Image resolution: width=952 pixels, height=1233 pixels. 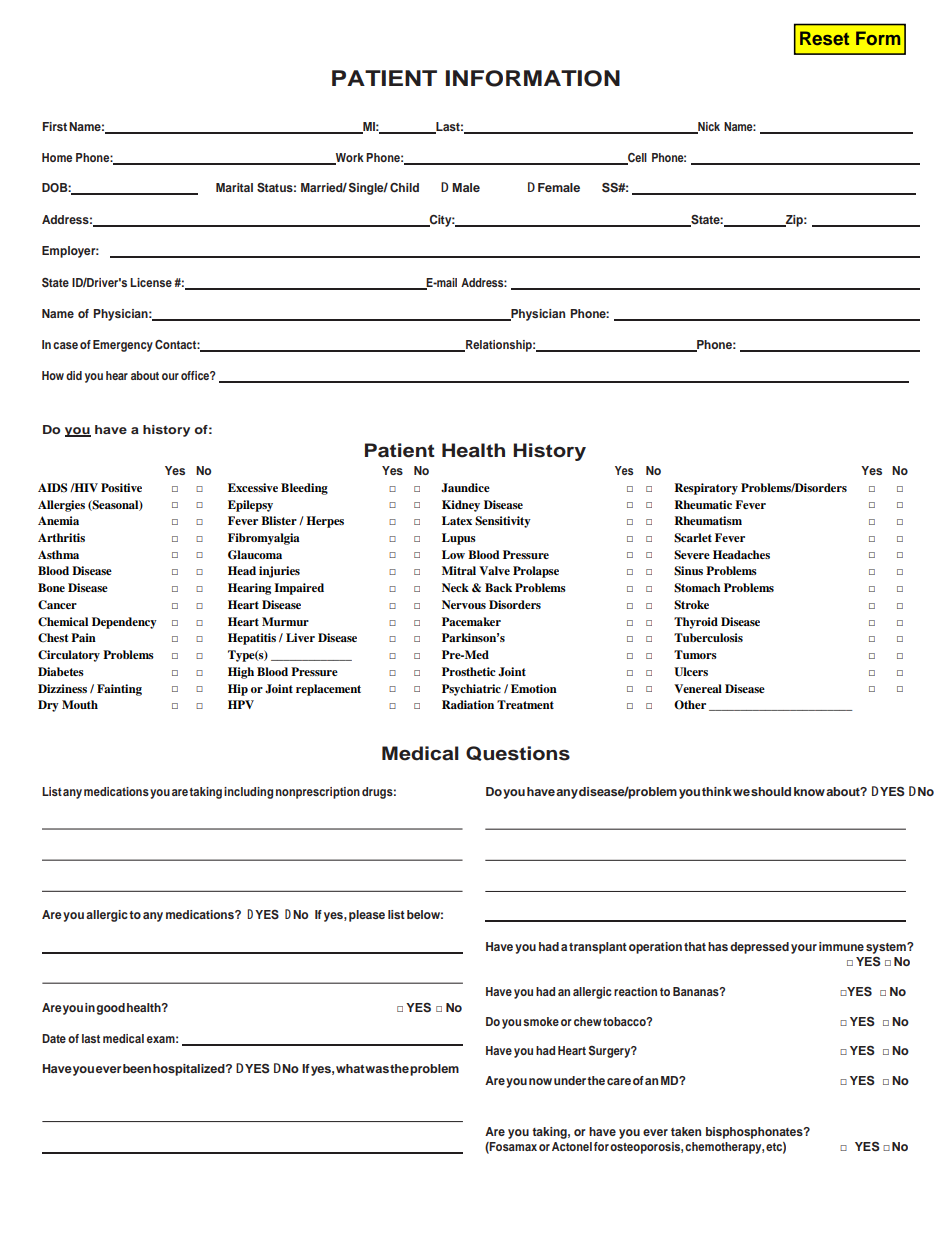 What do you see at coordinates (55, 126) in the image?
I see `First` at bounding box center [55, 126].
